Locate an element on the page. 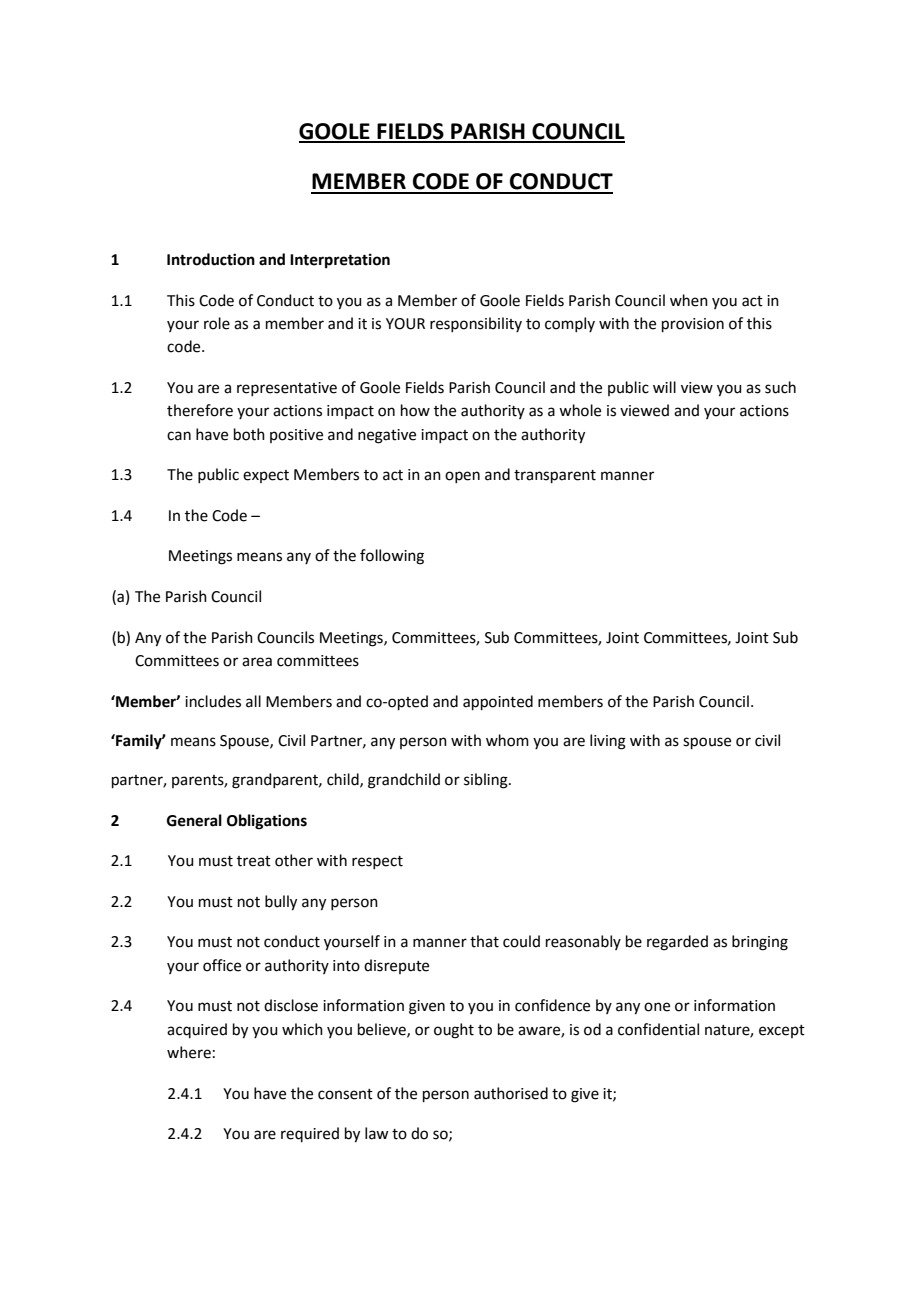  both is located at coordinates (249, 434).
